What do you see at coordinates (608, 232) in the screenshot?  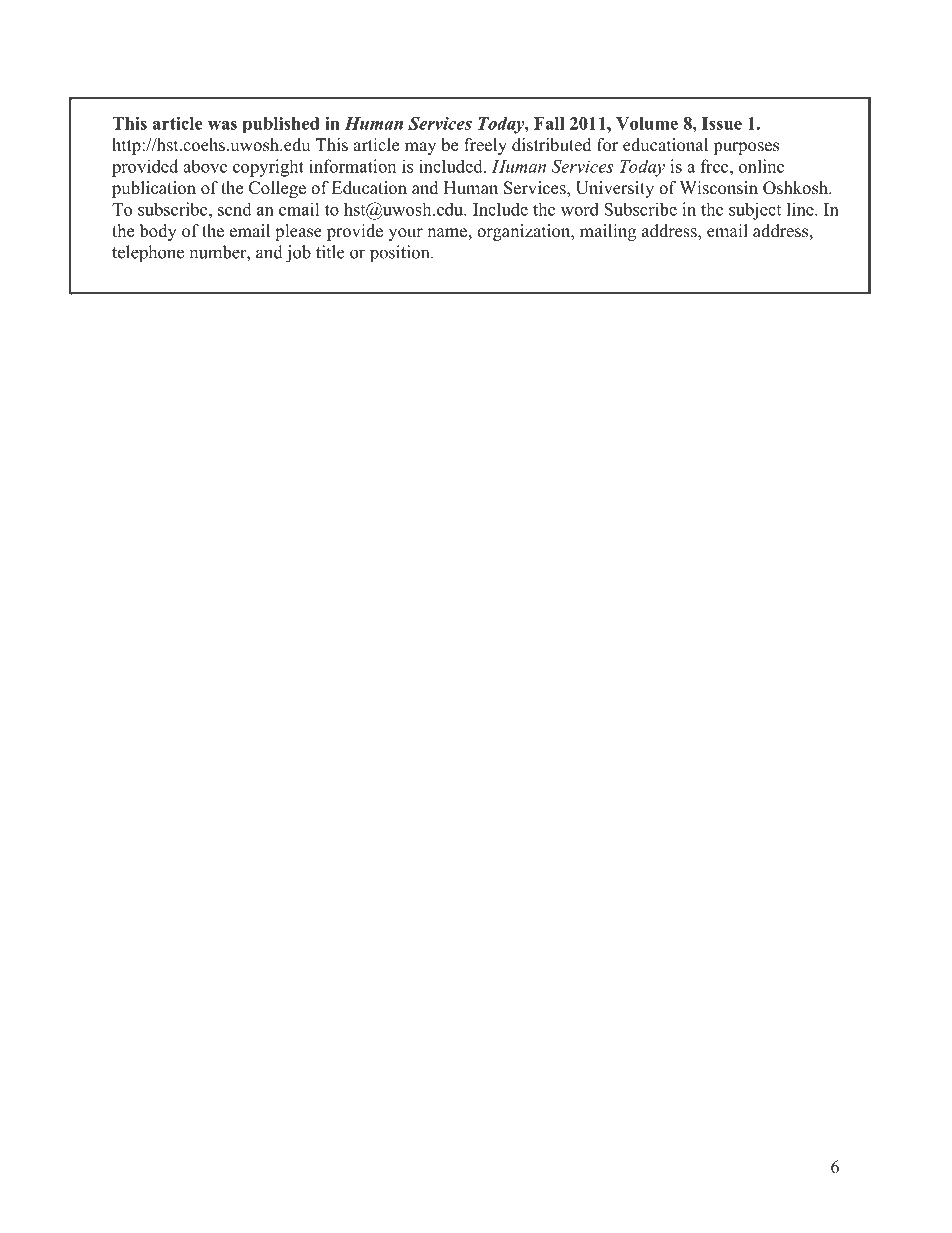 I see `mailing` at bounding box center [608, 232].
